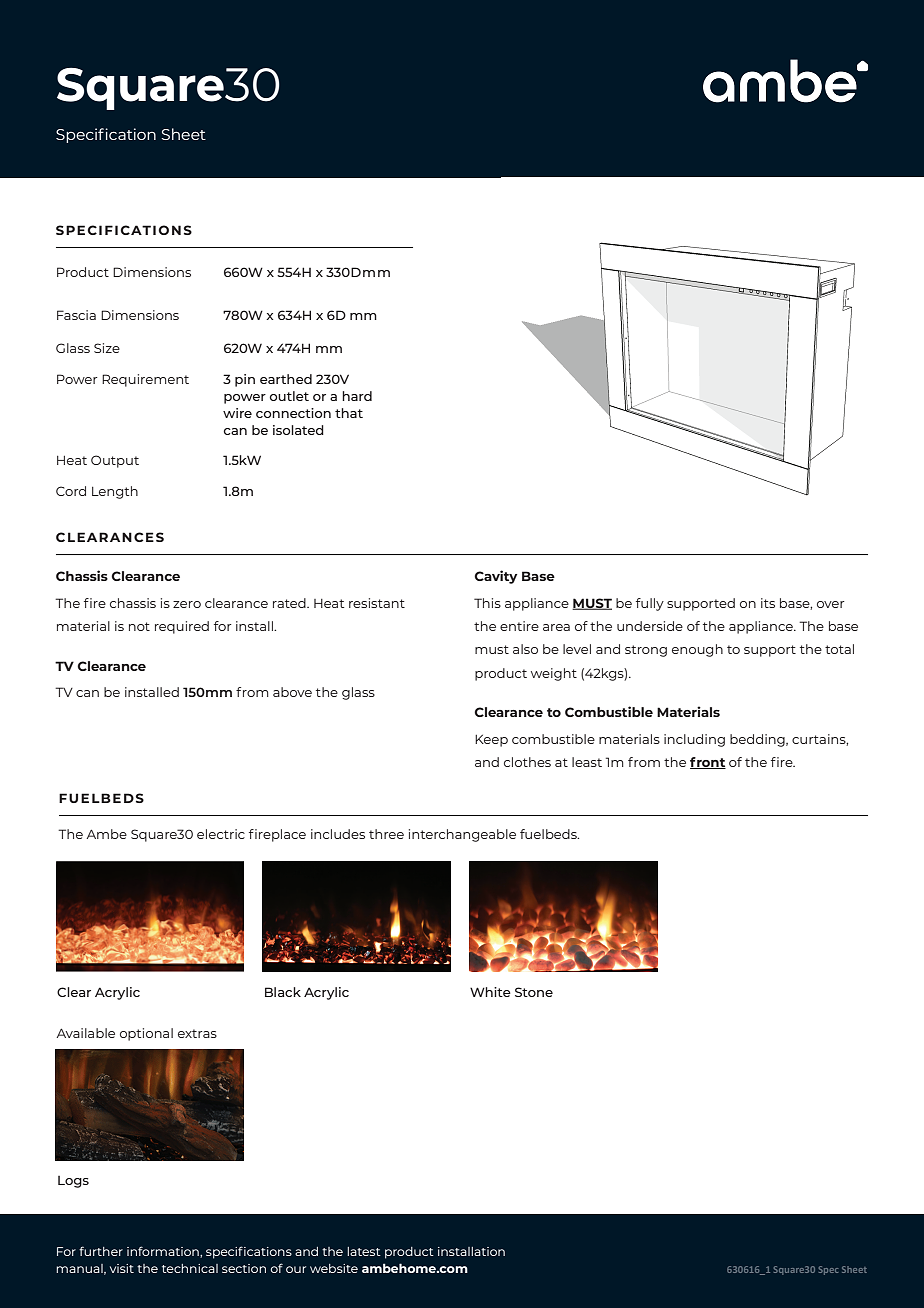  I want to click on hard, so click(357, 396).
